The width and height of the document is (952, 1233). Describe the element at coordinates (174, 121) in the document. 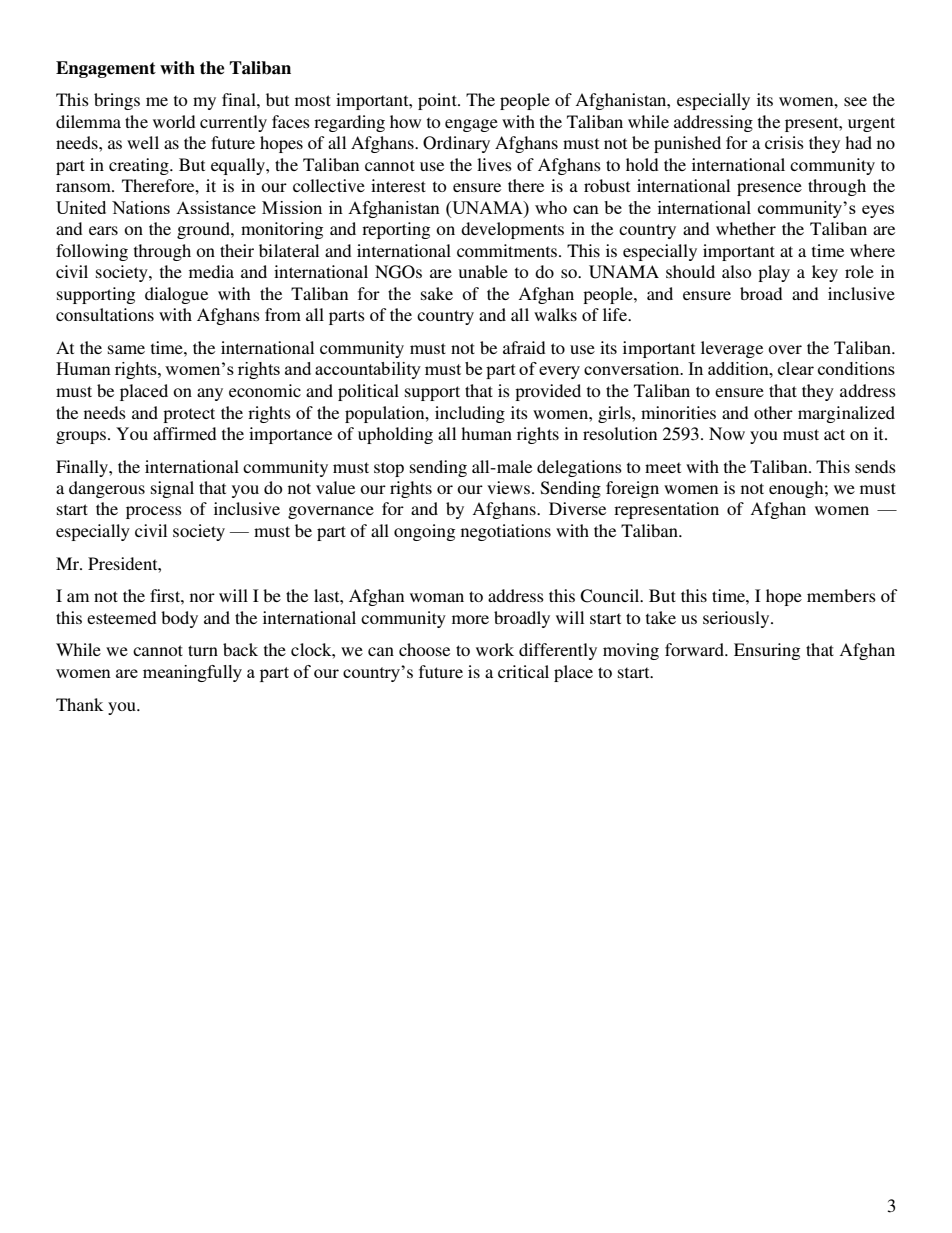

I see `world` at that location.
